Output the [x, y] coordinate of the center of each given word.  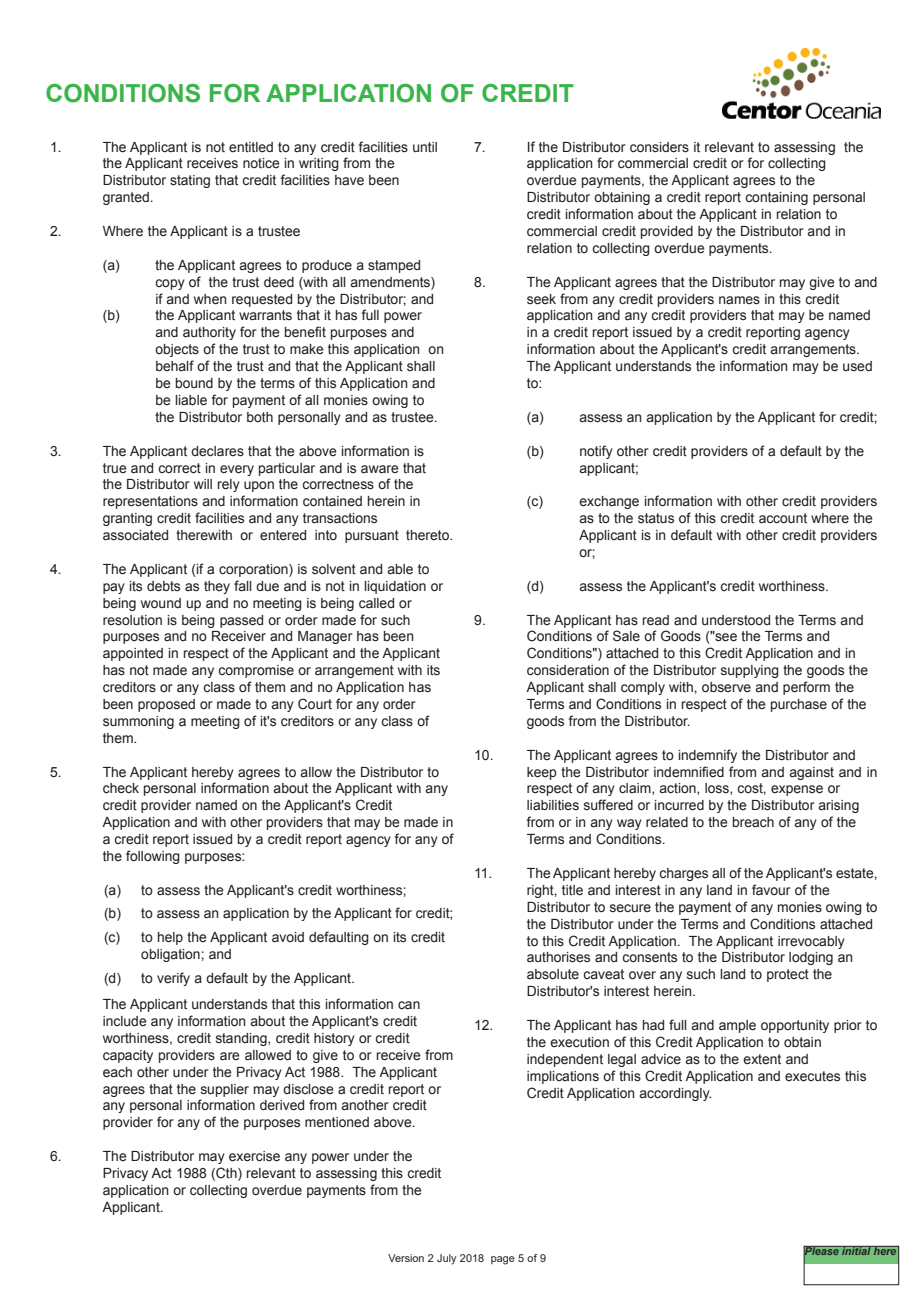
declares [217, 451]
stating [190, 181]
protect [788, 975]
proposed [166, 705]
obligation [171, 955]
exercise [254, 1156]
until [425, 147]
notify [596, 452]
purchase [799, 705]
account [783, 518]
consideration [568, 670]
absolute [553, 974]
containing [776, 198]
